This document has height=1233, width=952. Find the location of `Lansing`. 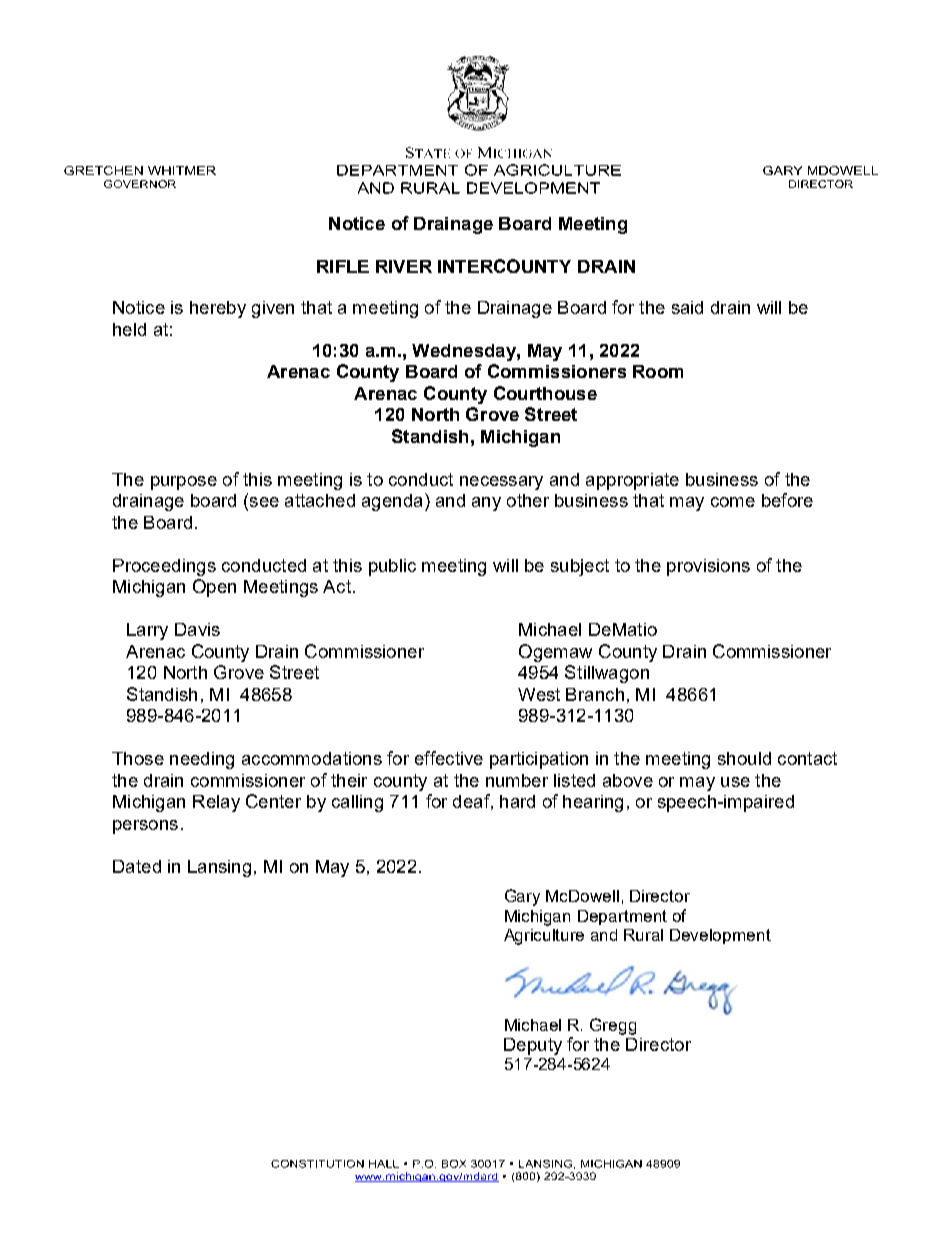

Lansing is located at coordinates (219, 868).
